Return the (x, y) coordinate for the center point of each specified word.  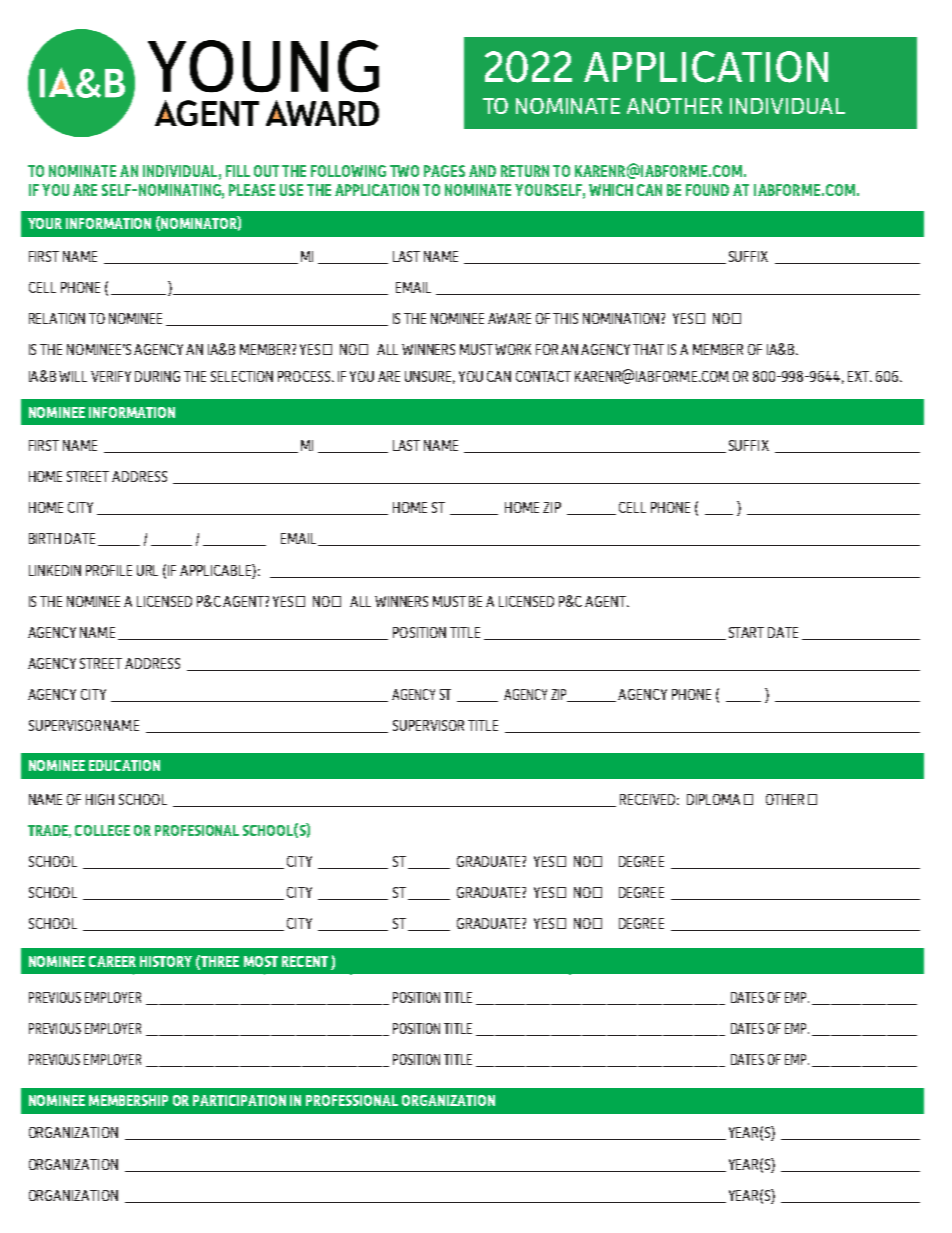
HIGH (100, 799)
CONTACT (543, 376)
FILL (238, 171)
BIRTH (45, 538)
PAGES (444, 171)
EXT (859, 376)
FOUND (707, 190)
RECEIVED (649, 799)
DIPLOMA (713, 799)
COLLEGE (102, 830)
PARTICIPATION (239, 1100)
